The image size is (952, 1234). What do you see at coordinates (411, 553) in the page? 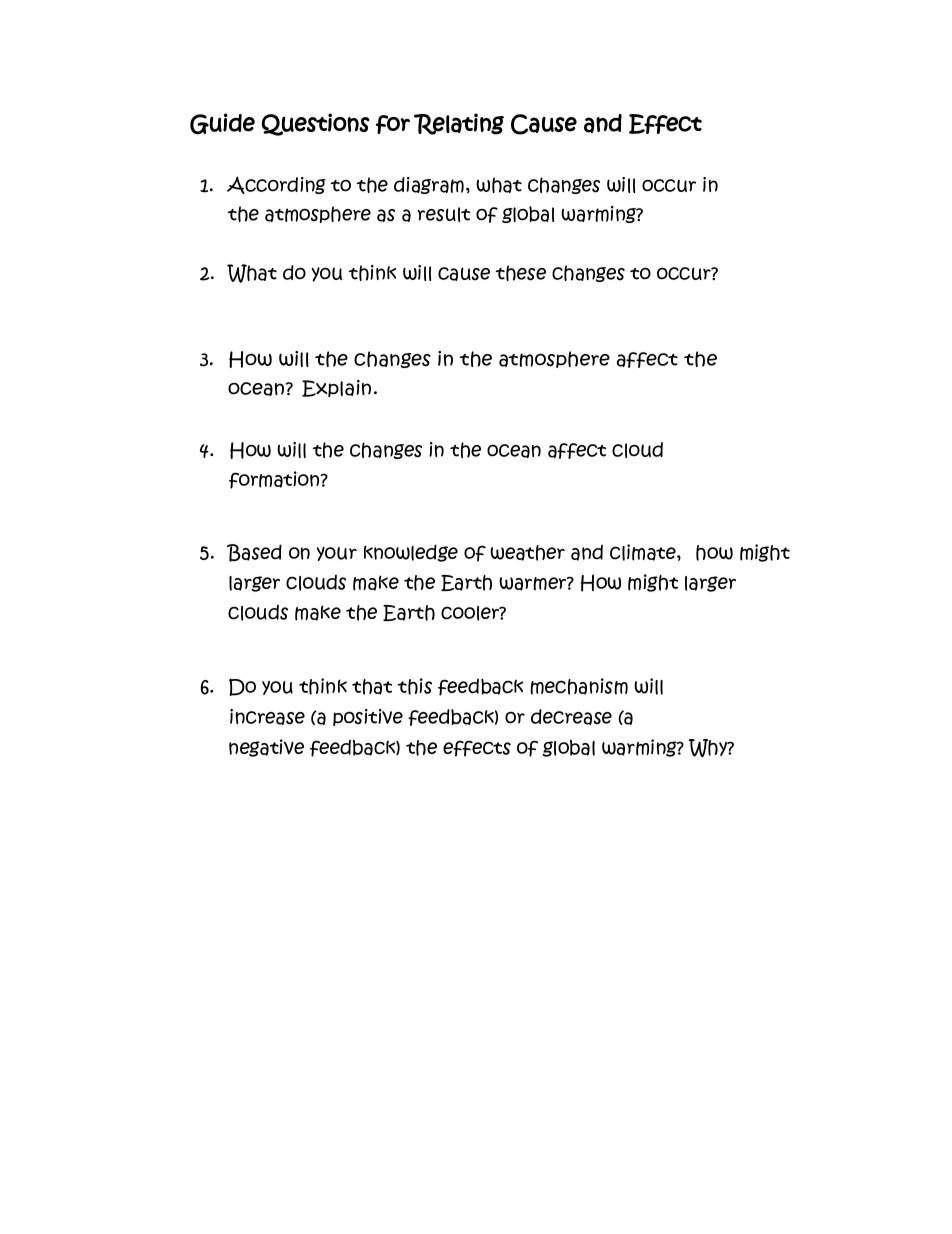
I see `knowledge` at bounding box center [411, 553].
